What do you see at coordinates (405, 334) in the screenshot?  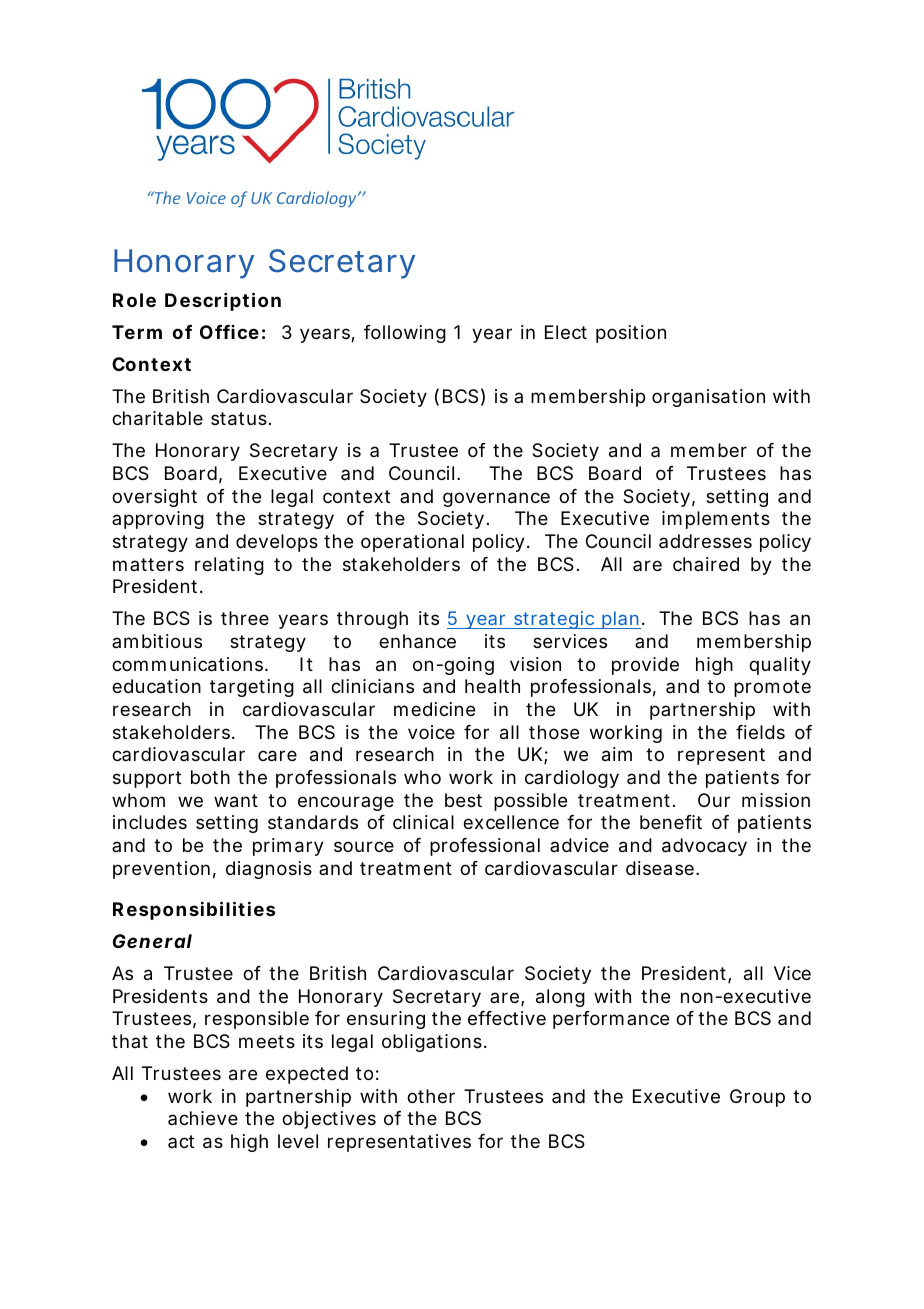 I see `following` at bounding box center [405, 334].
